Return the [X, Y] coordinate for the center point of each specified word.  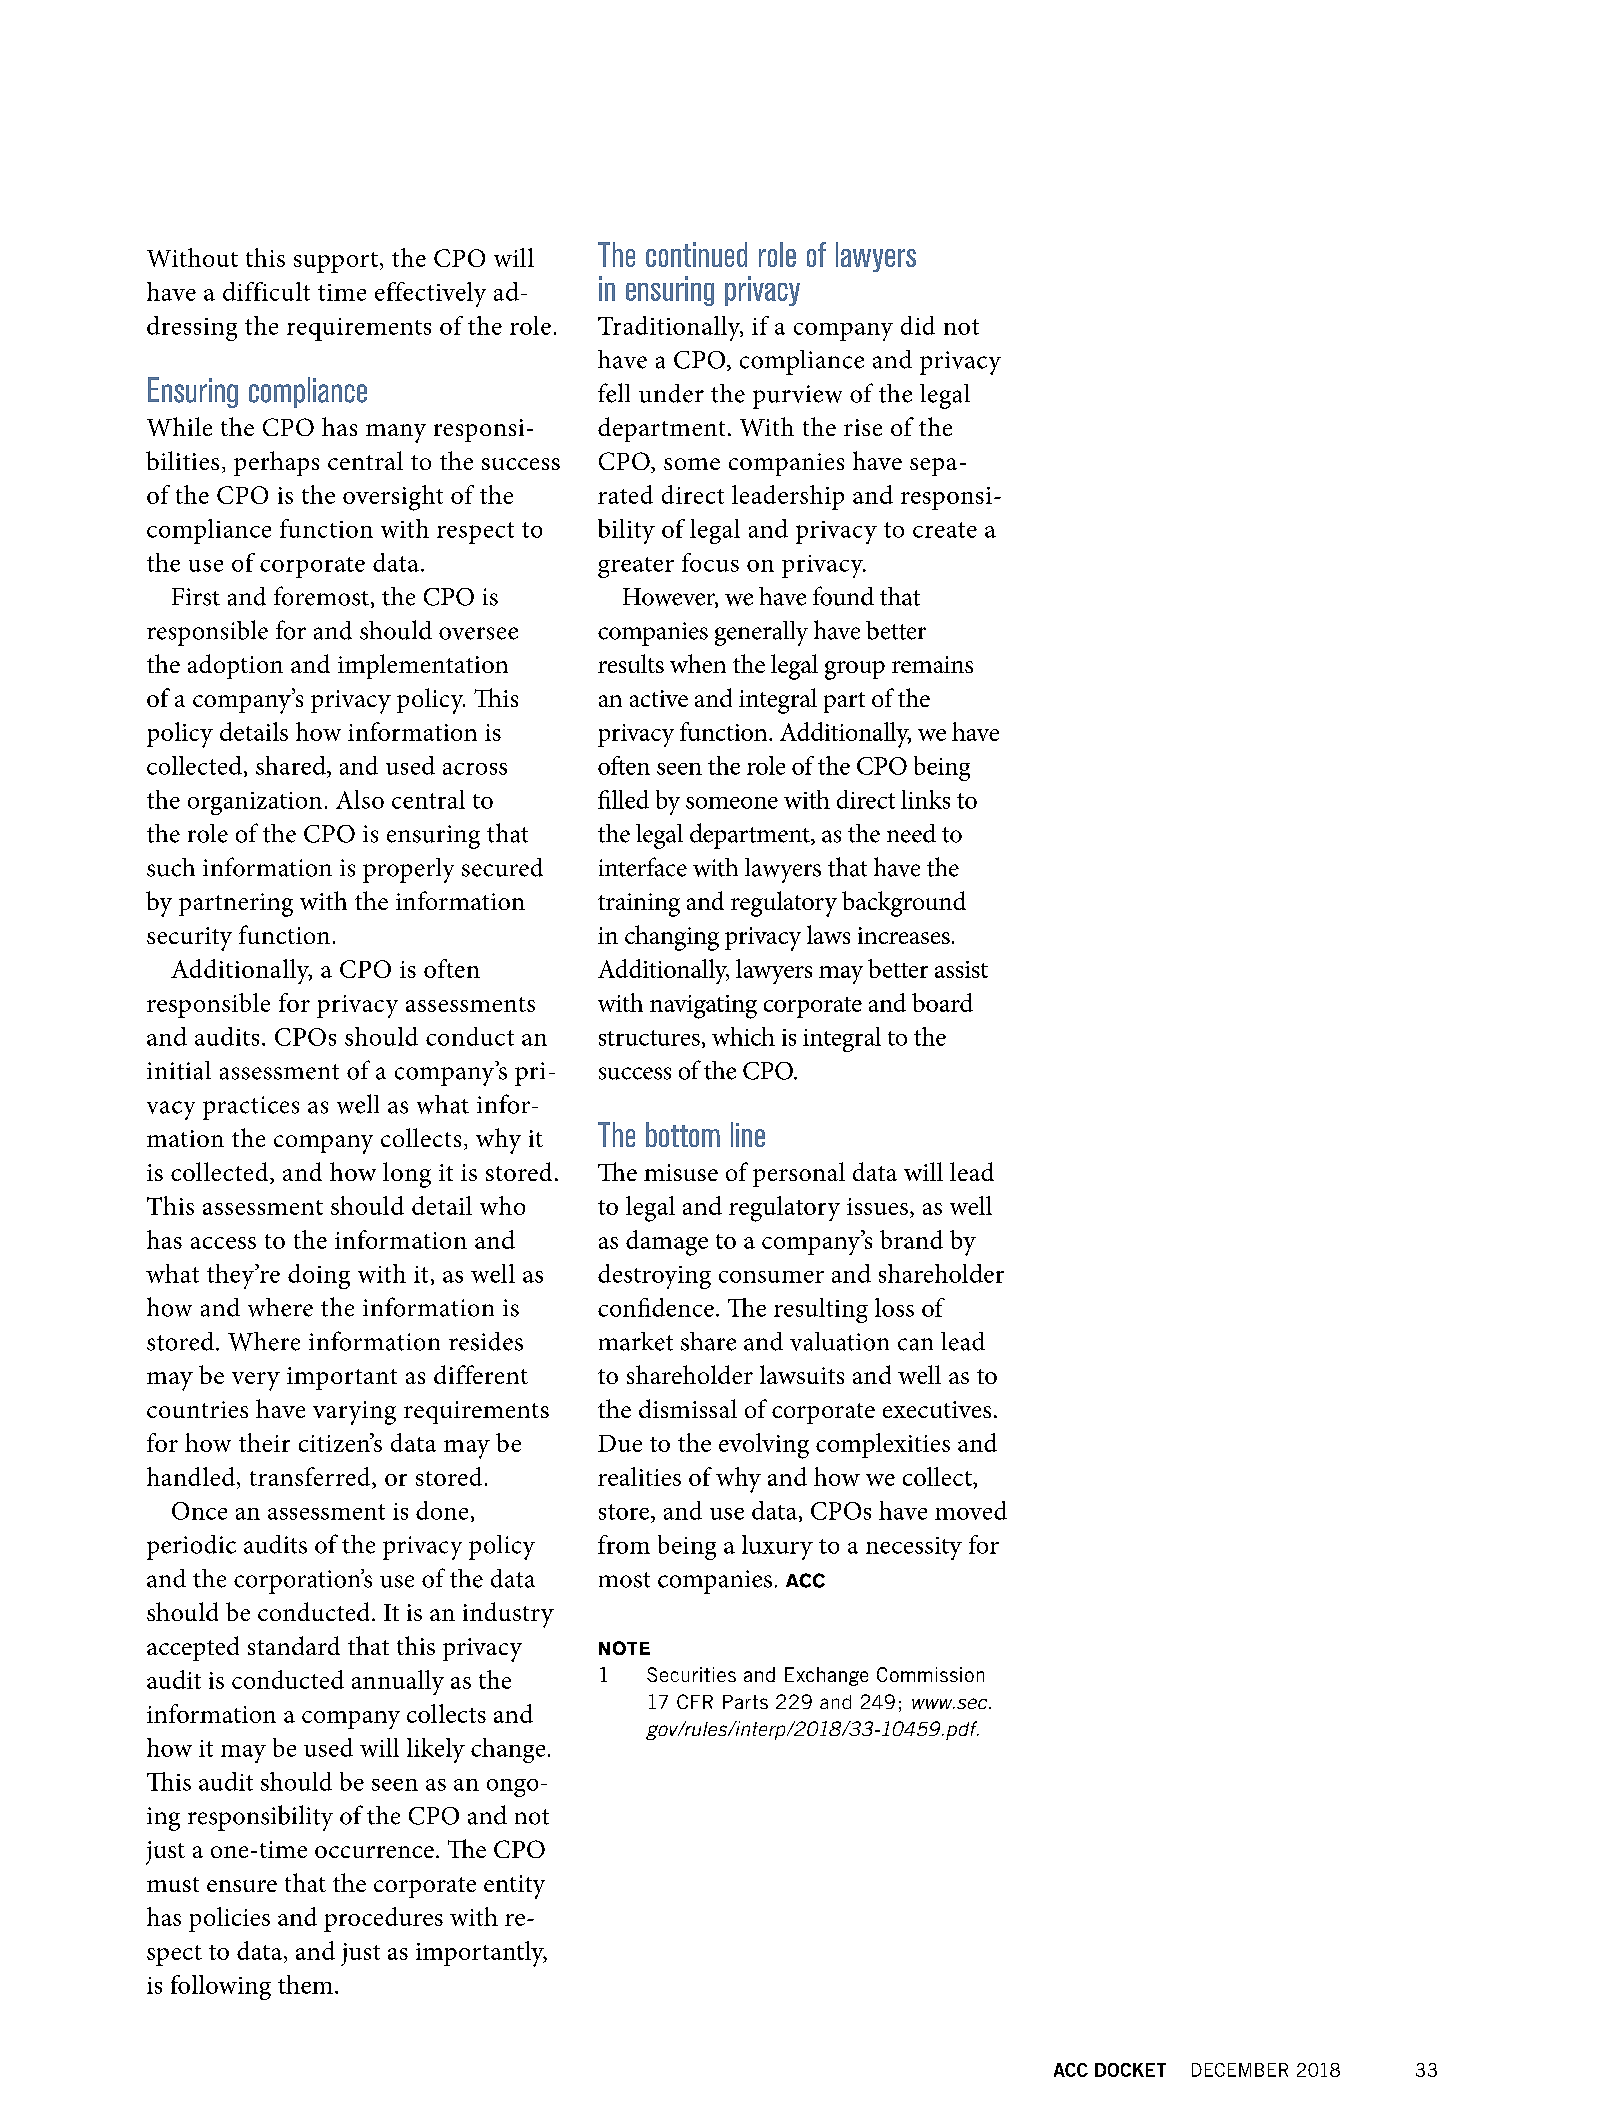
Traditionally [670, 328]
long [407, 1175]
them [305, 1984]
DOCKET [1130, 2070]
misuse [681, 1172]
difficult [266, 291]
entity [514, 1887]
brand [911, 1239]
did [918, 325]
